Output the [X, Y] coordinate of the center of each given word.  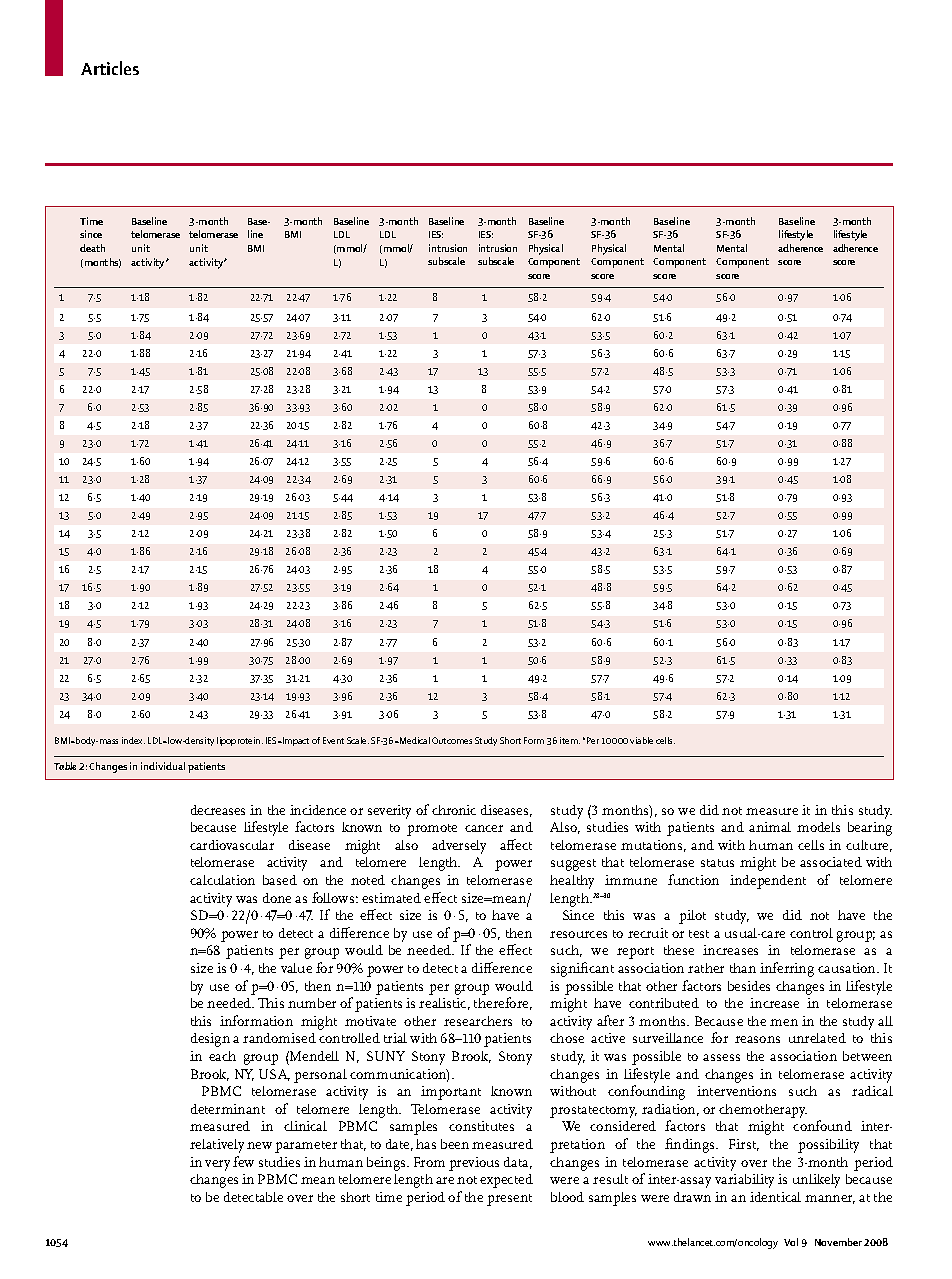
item [570, 740]
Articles [110, 68]
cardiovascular [232, 845]
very [217, 1165]
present [509, 1200]
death [92, 248]
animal [770, 827]
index [133, 740]
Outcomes [452, 740]
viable [641, 740]
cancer [484, 828]
